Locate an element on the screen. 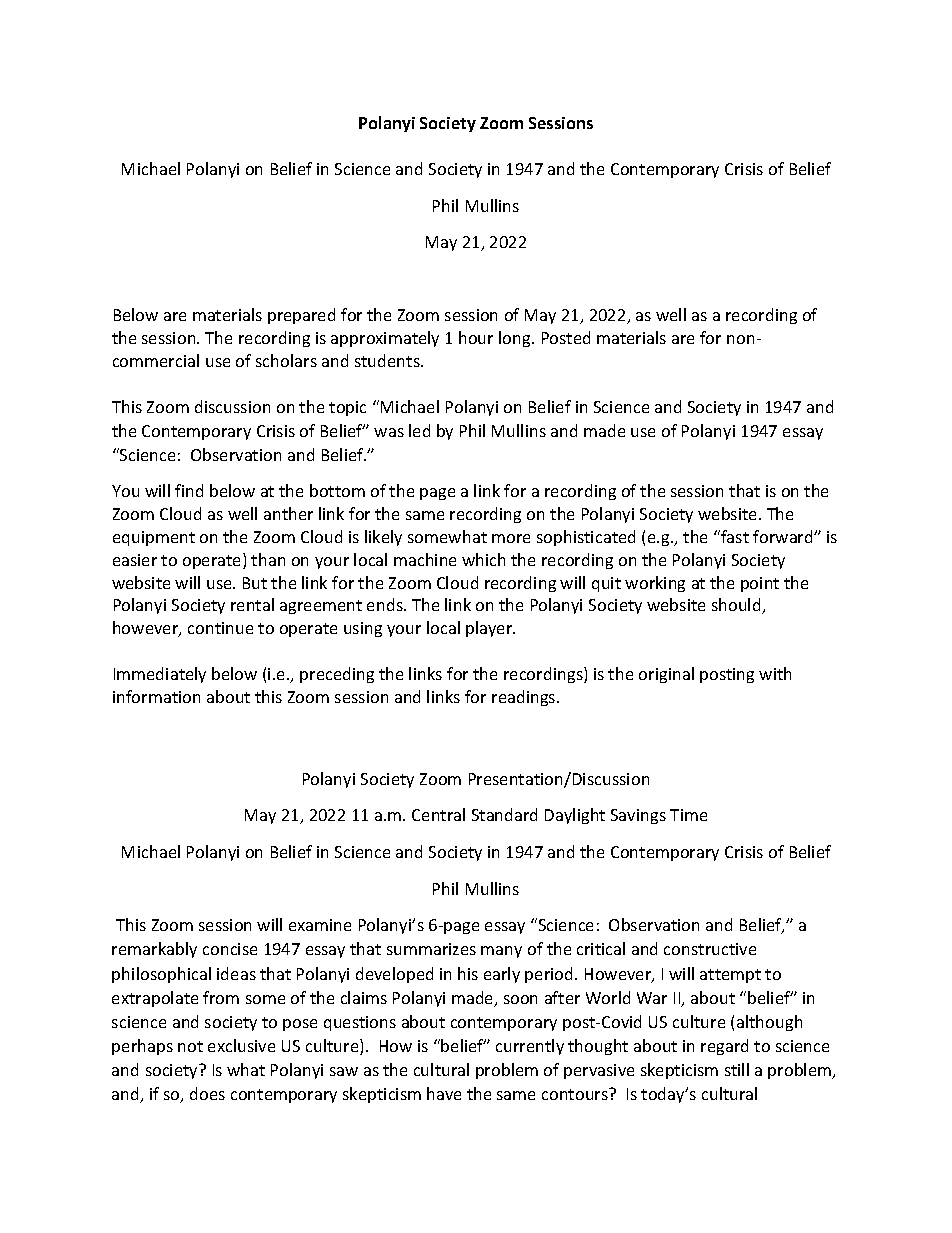 Image resolution: width=952 pixels, height=1233 pixels. long is located at coordinates (516, 339).
